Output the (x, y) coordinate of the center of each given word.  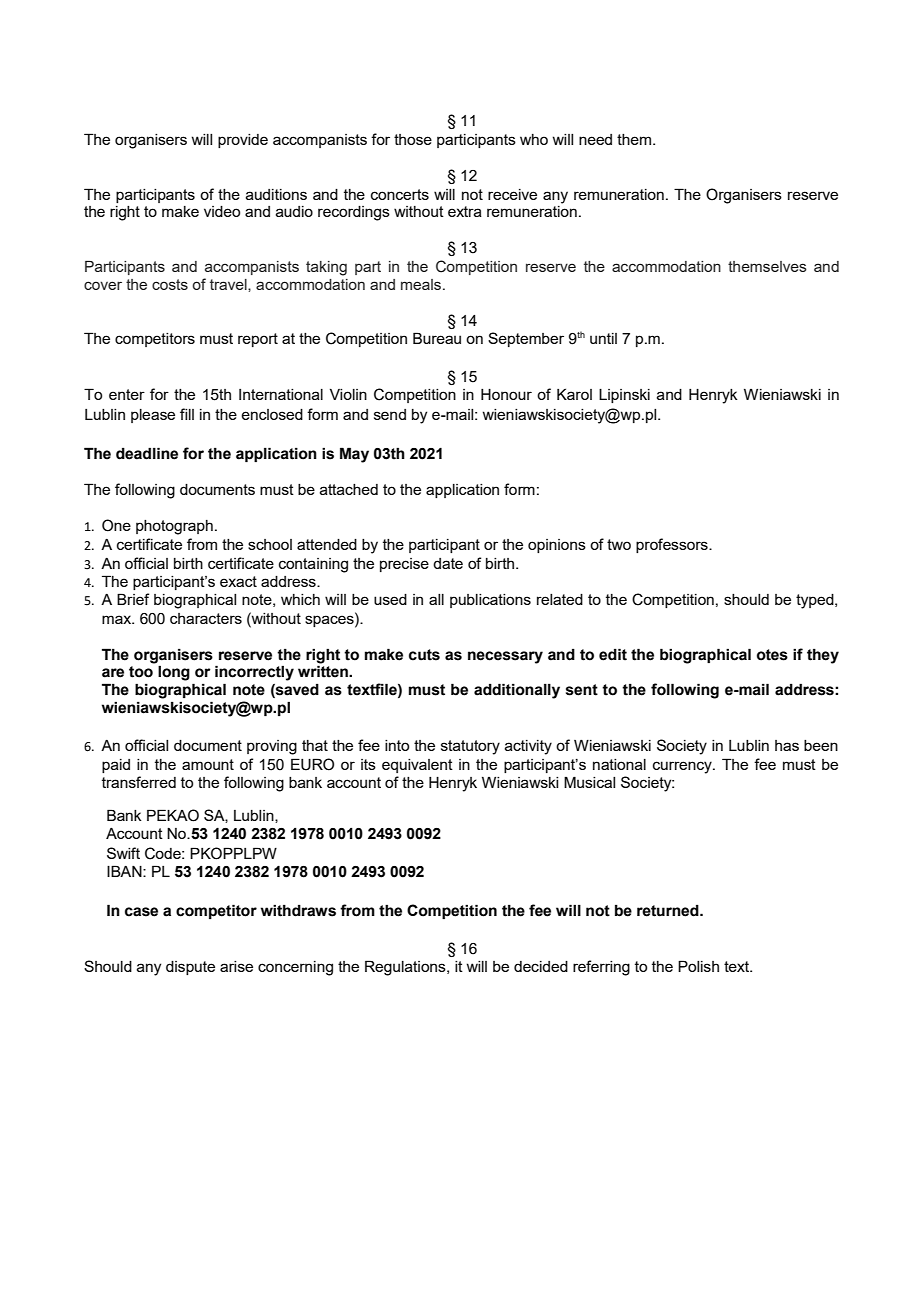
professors (673, 545)
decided (541, 966)
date (448, 563)
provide (243, 141)
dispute (190, 968)
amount (208, 764)
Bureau (437, 338)
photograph (174, 527)
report (258, 340)
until (603, 338)
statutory (470, 747)
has (787, 745)
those (413, 139)
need (595, 139)
